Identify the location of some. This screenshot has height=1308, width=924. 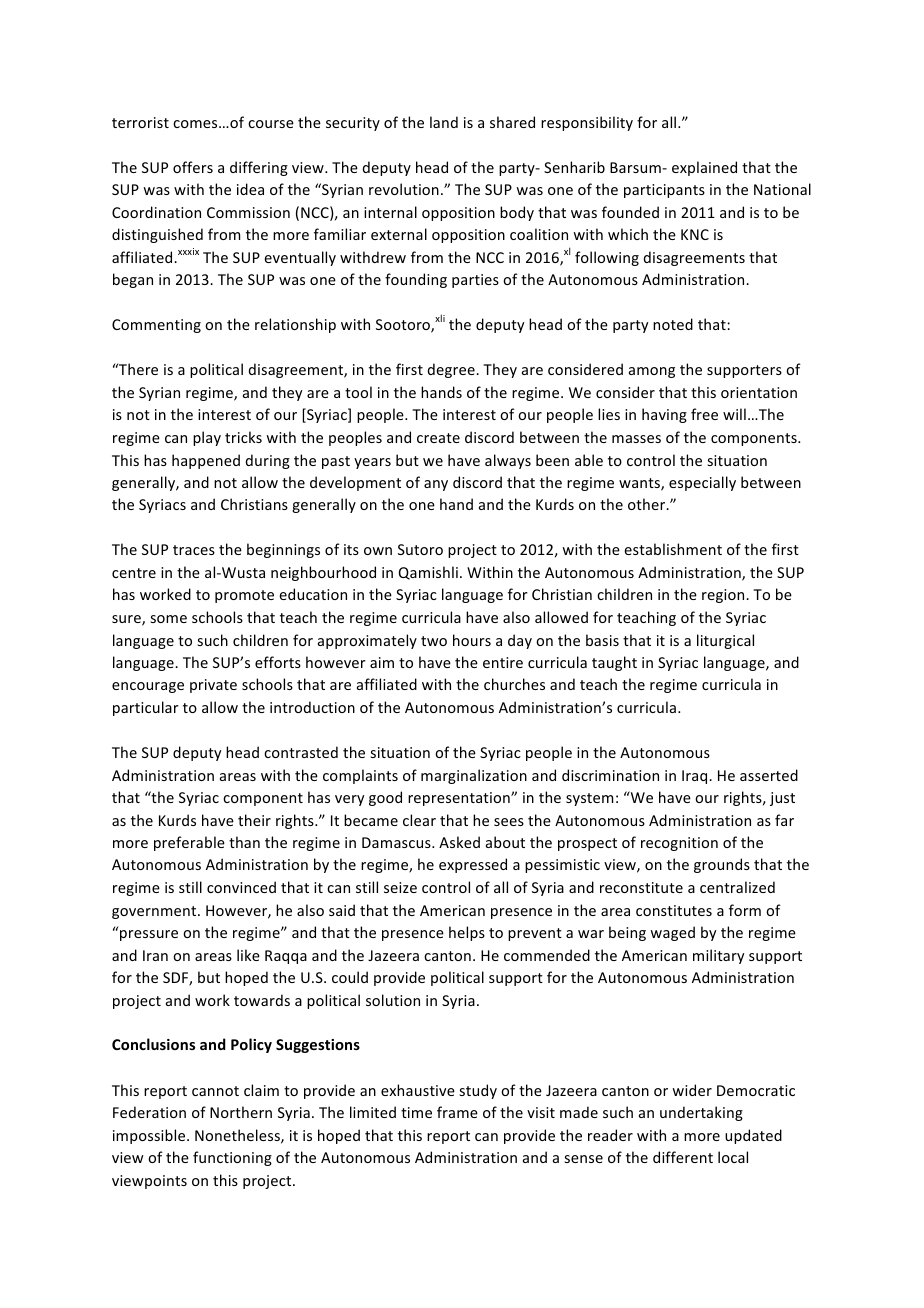
(168, 619).
